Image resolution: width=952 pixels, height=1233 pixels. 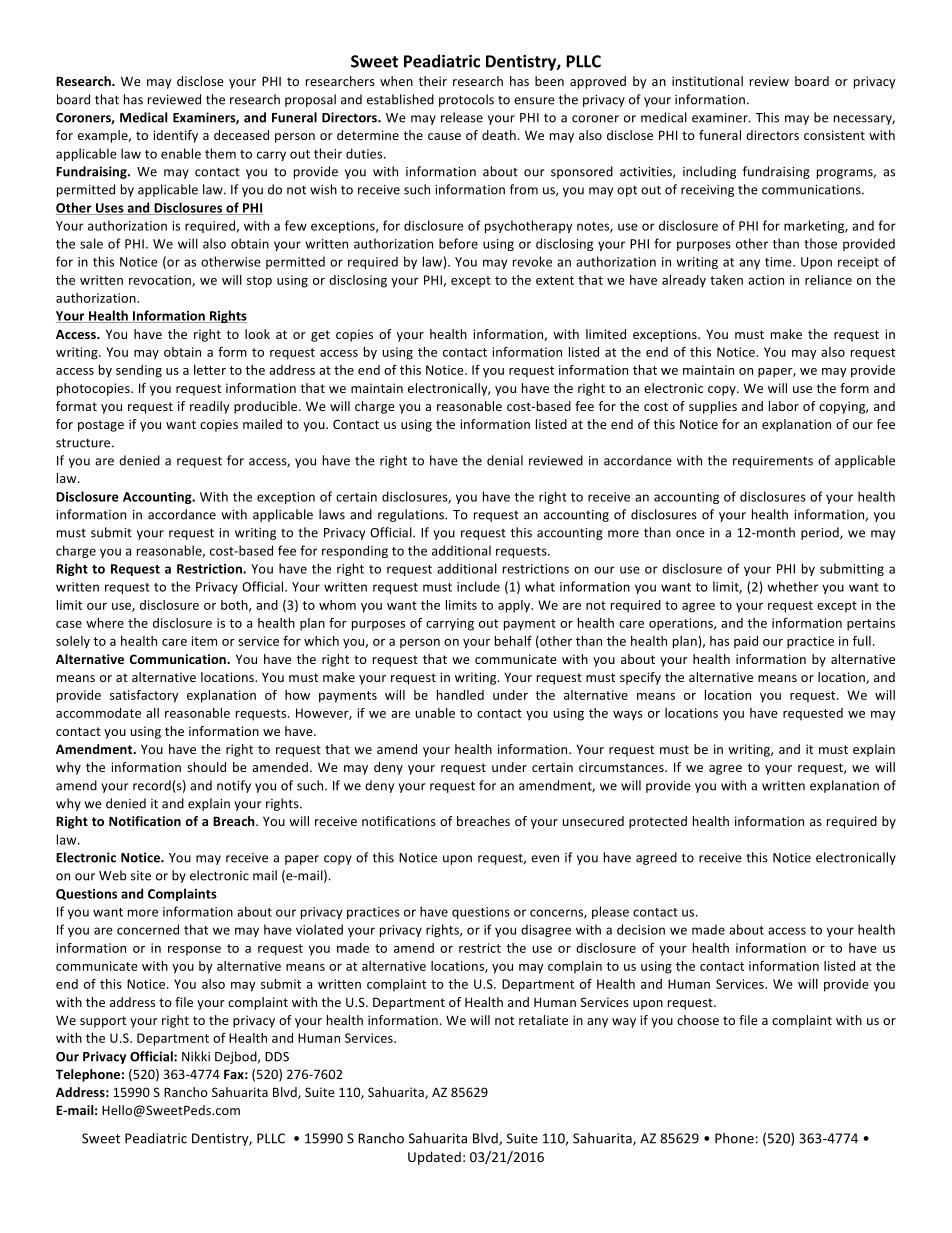 What do you see at coordinates (139, 371) in the image?
I see `sending` at bounding box center [139, 371].
